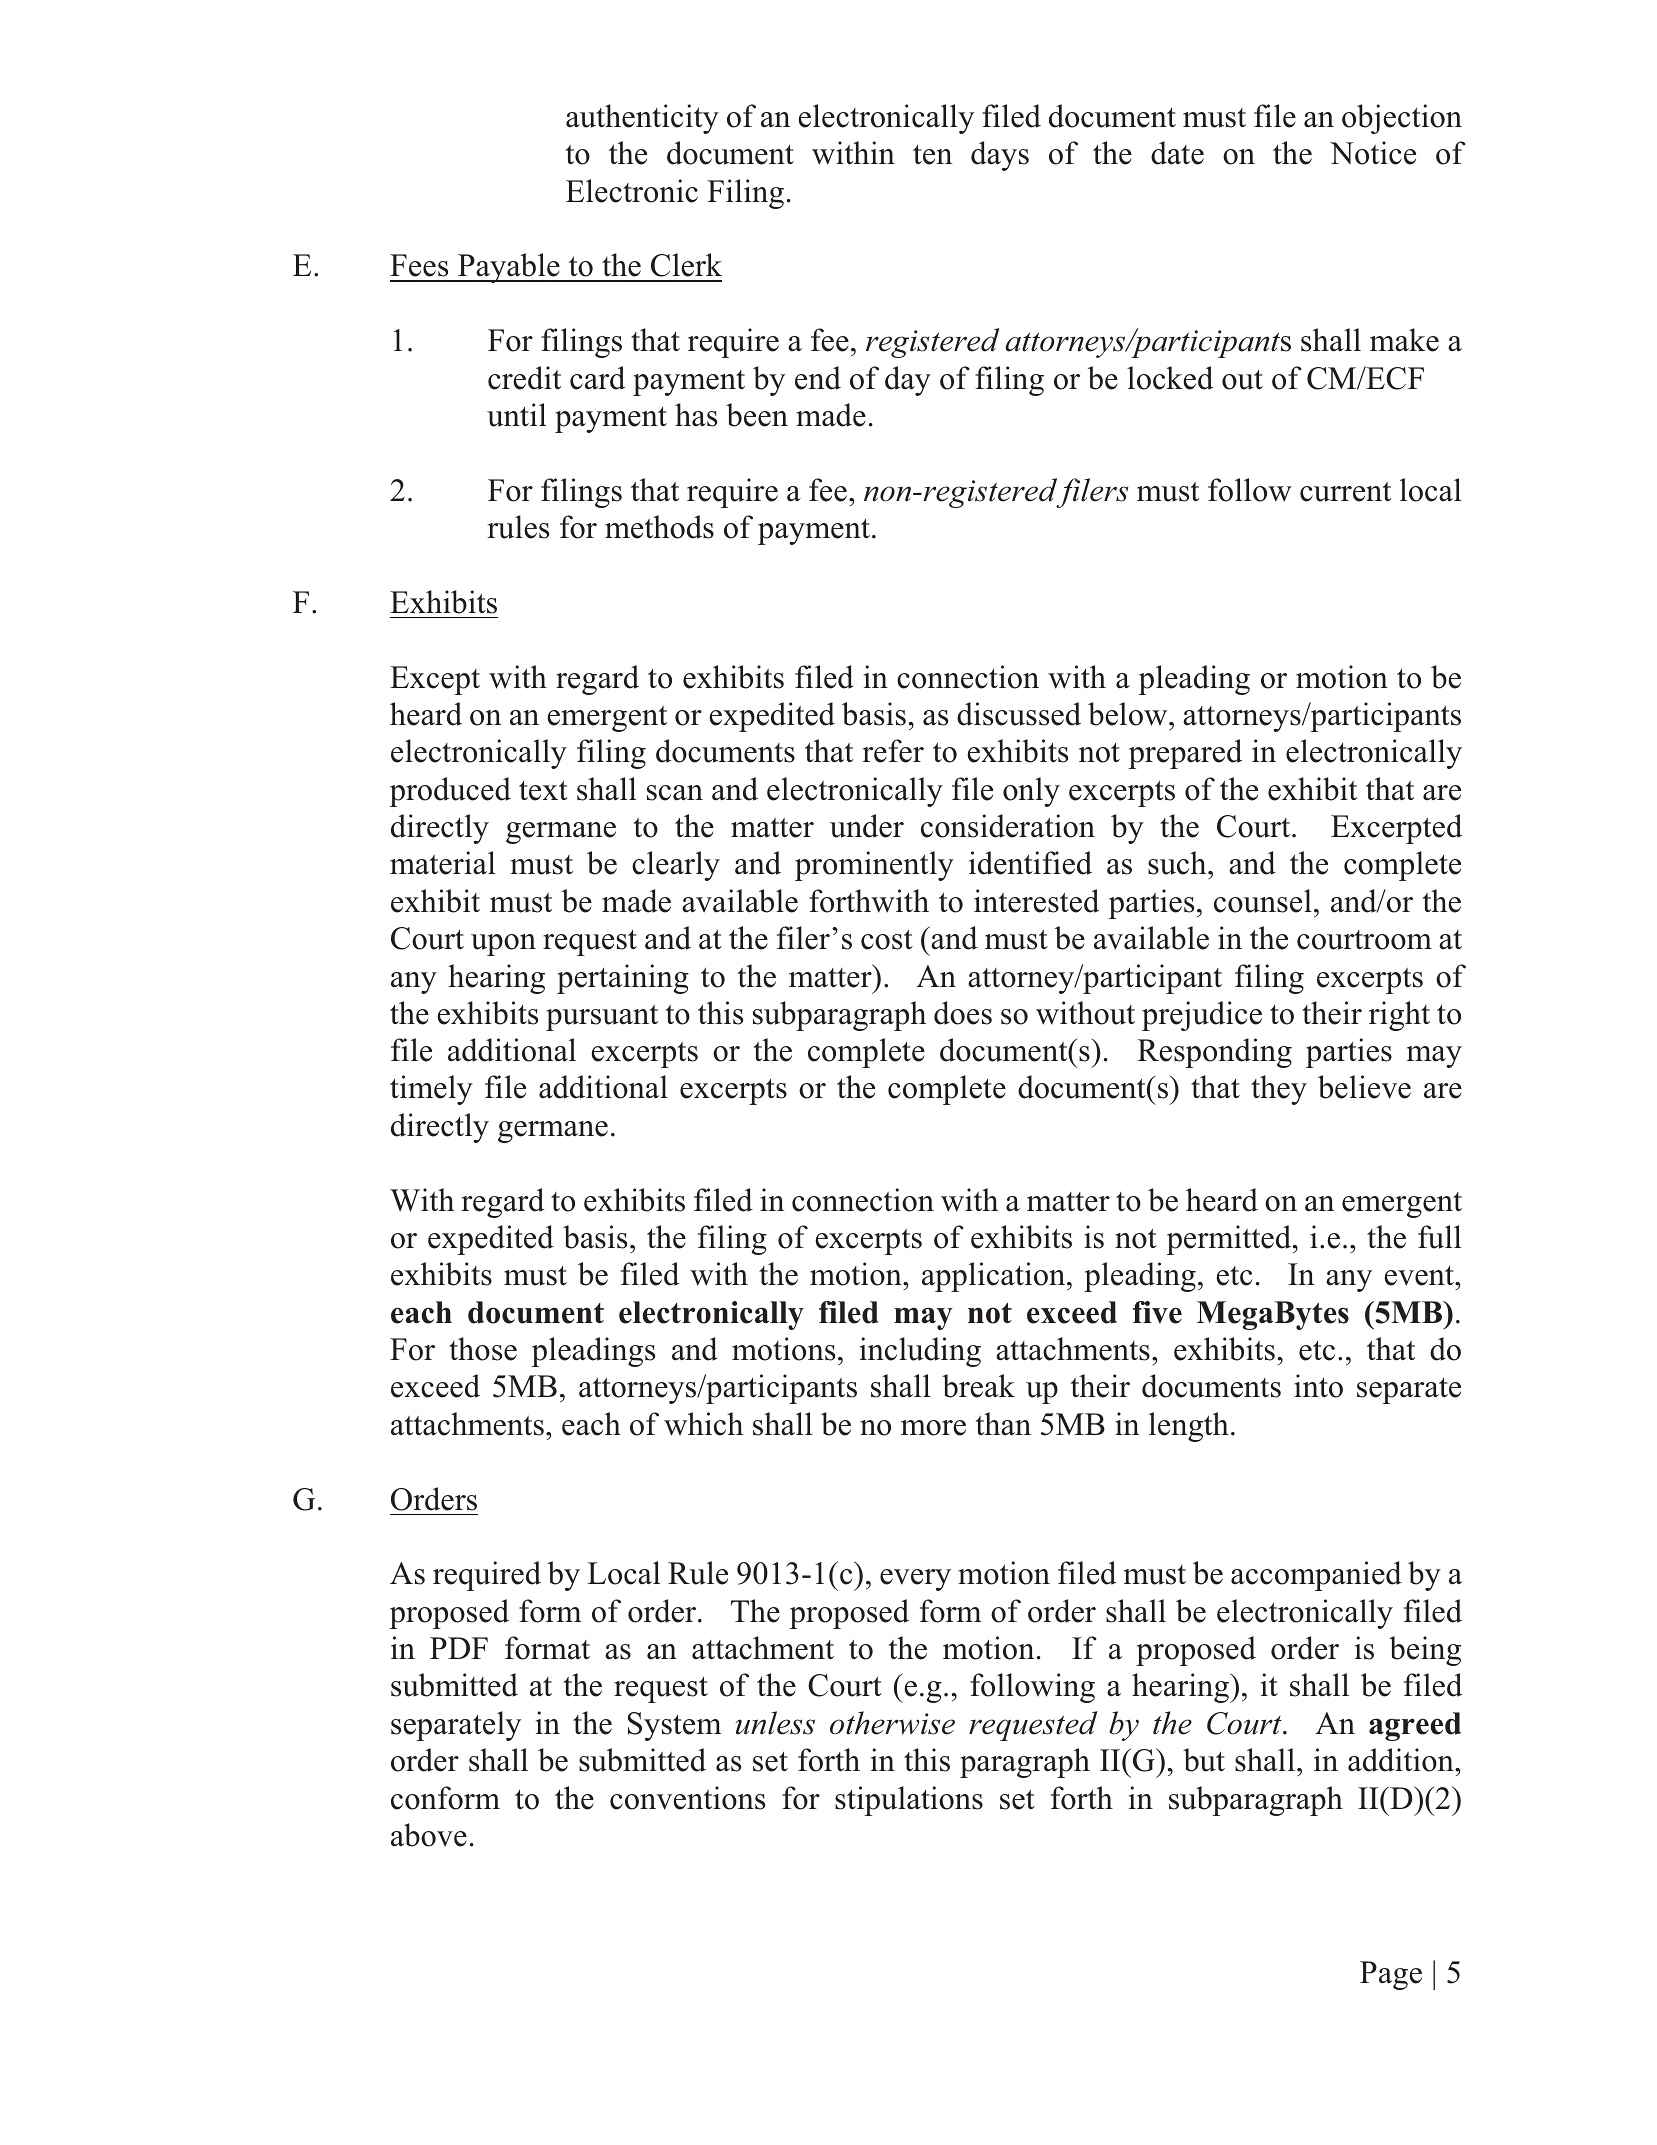  What do you see at coordinates (429, 1835) in the document?
I see `above` at bounding box center [429, 1835].
